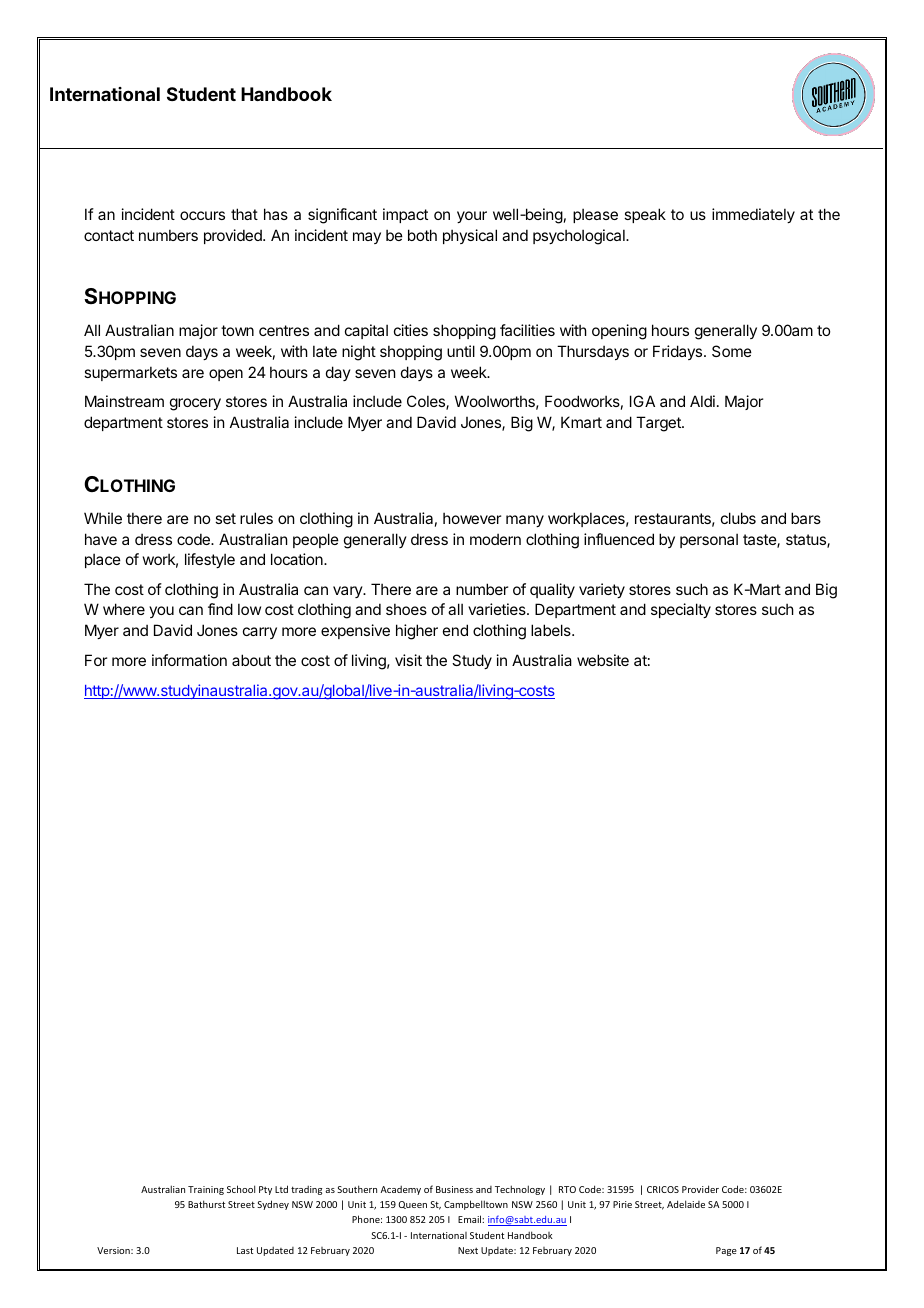 The width and height of the screenshot is (924, 1308). I want to click on modern, so click(495, 539).
